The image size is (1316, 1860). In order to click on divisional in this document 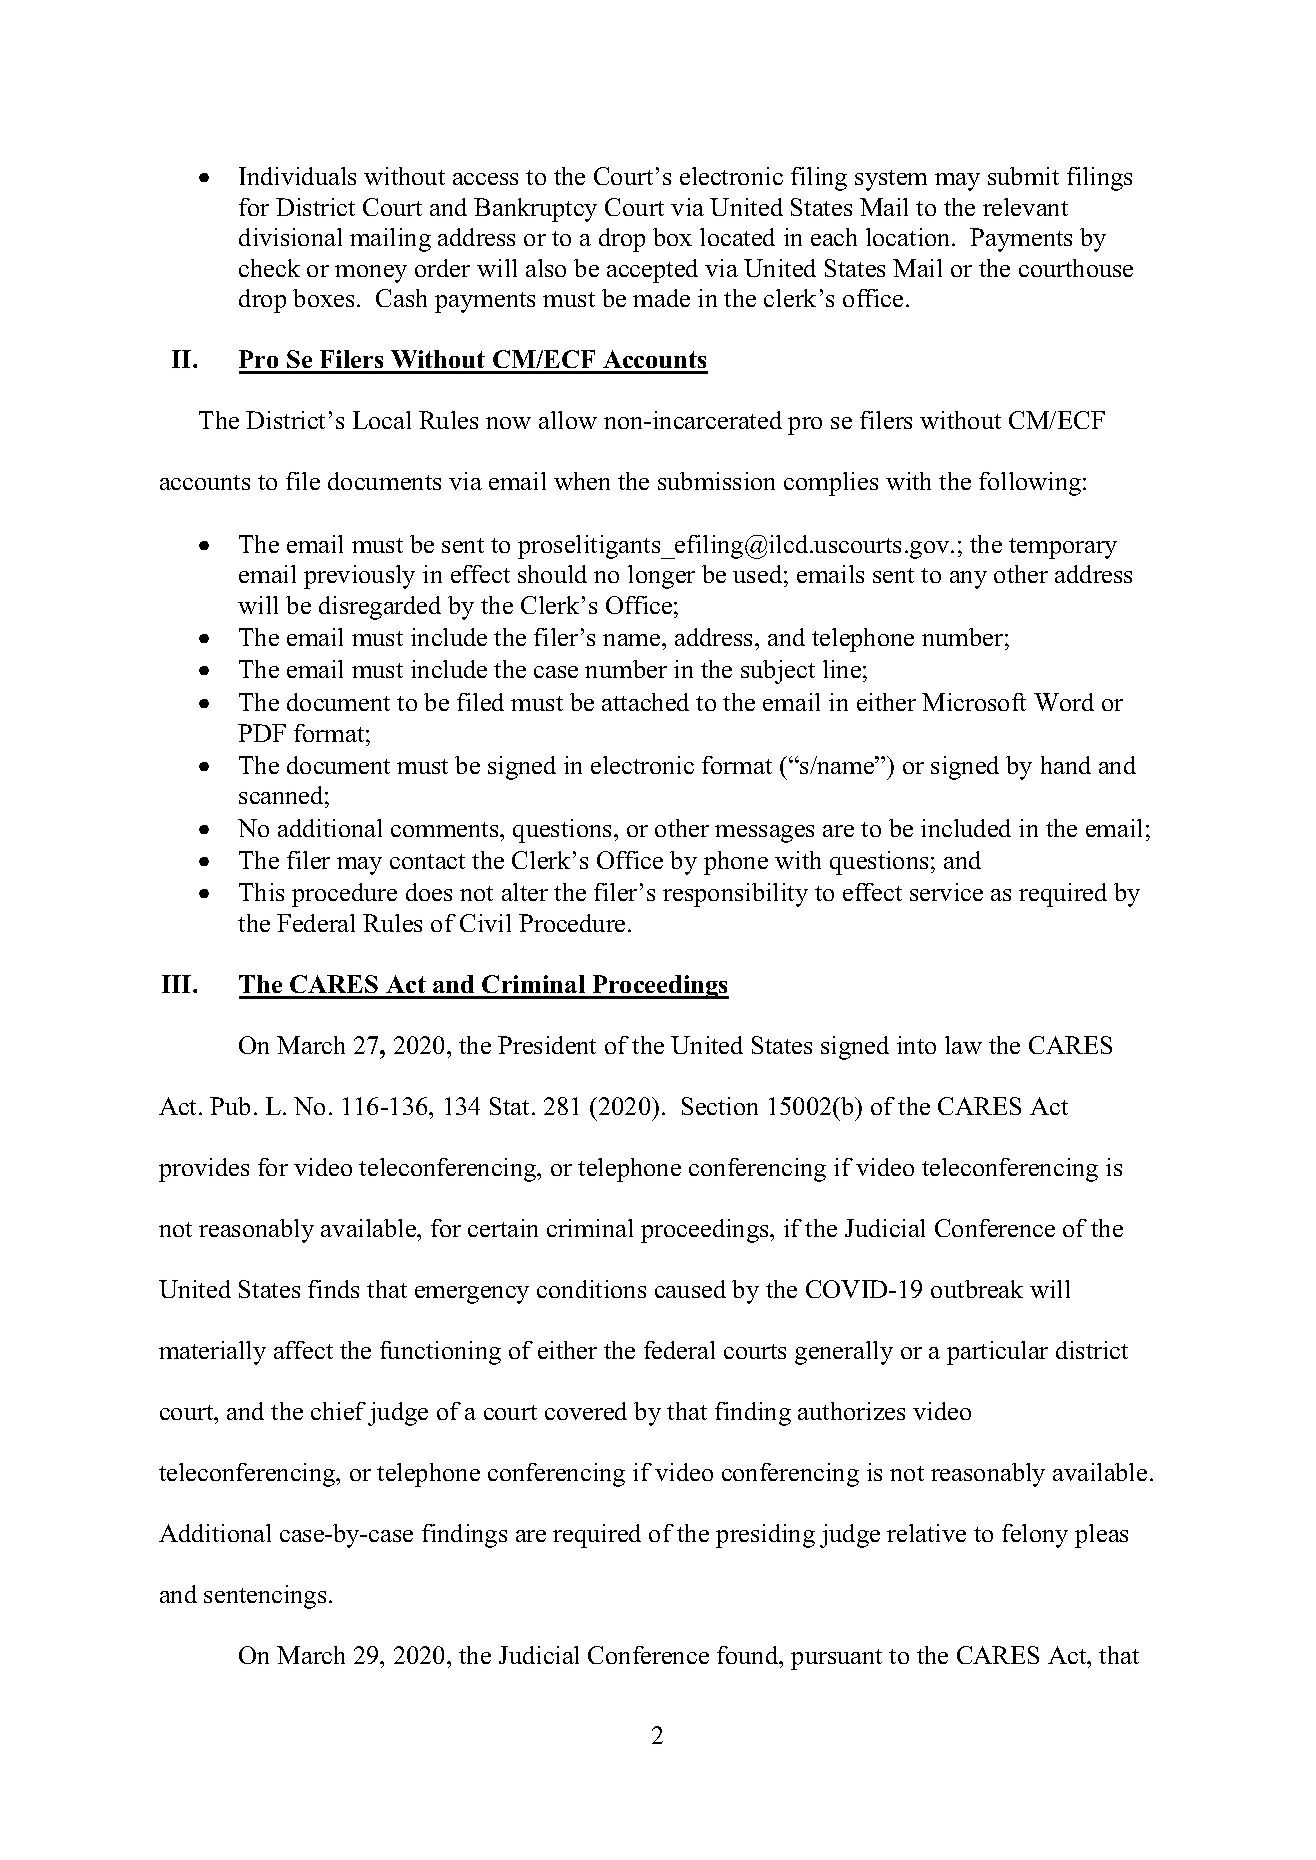, I will do `click(290, 237)`.
